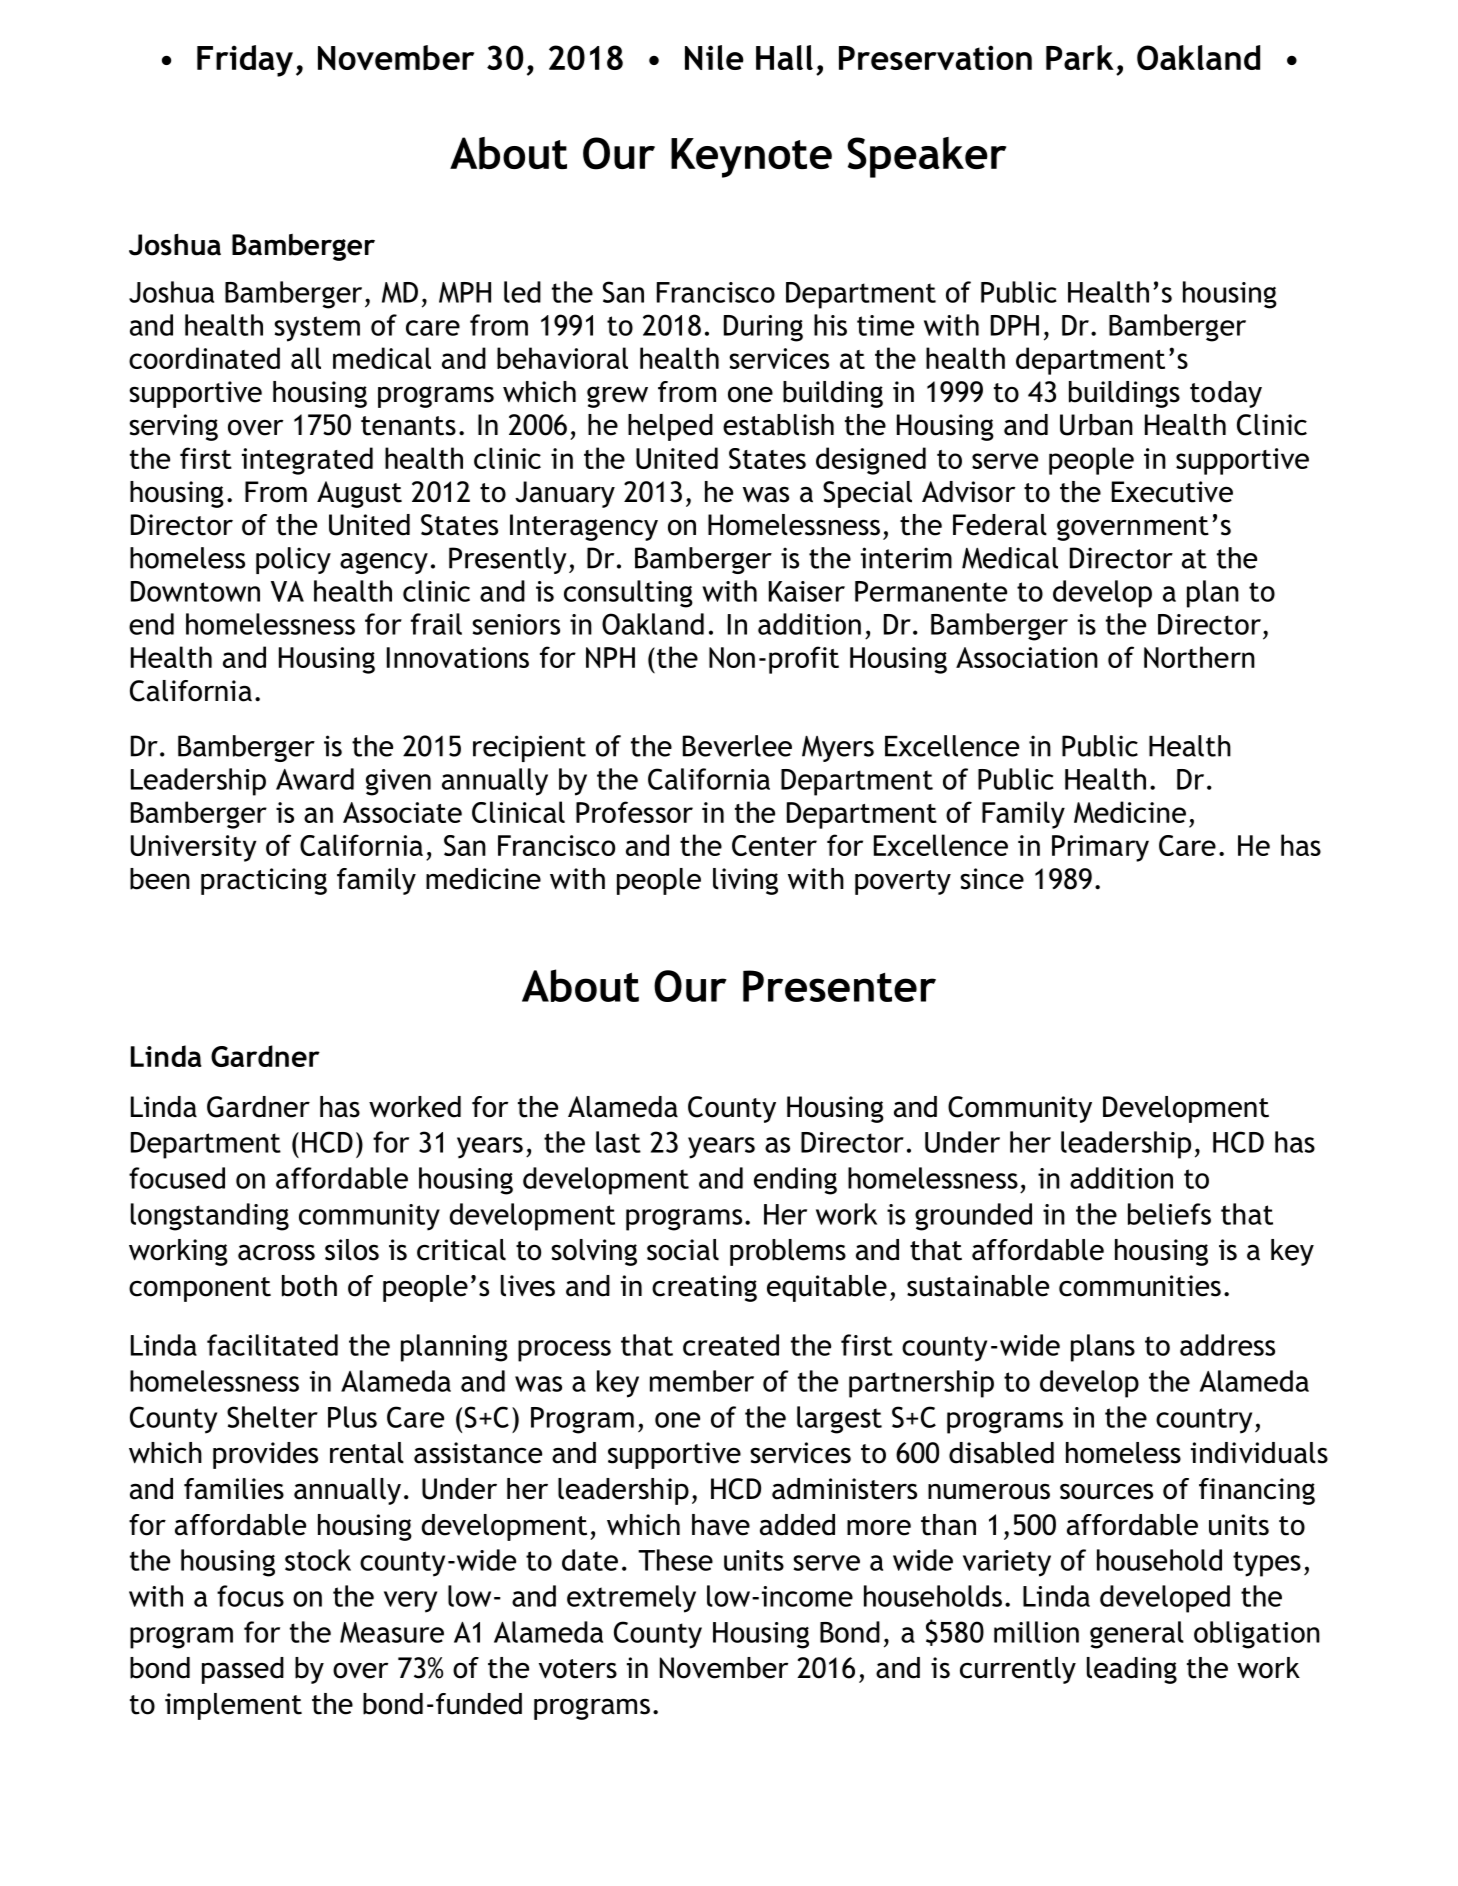  Describe the element at coordinates (1100, 848) in the screenshot. I see `Primary` at that location.
